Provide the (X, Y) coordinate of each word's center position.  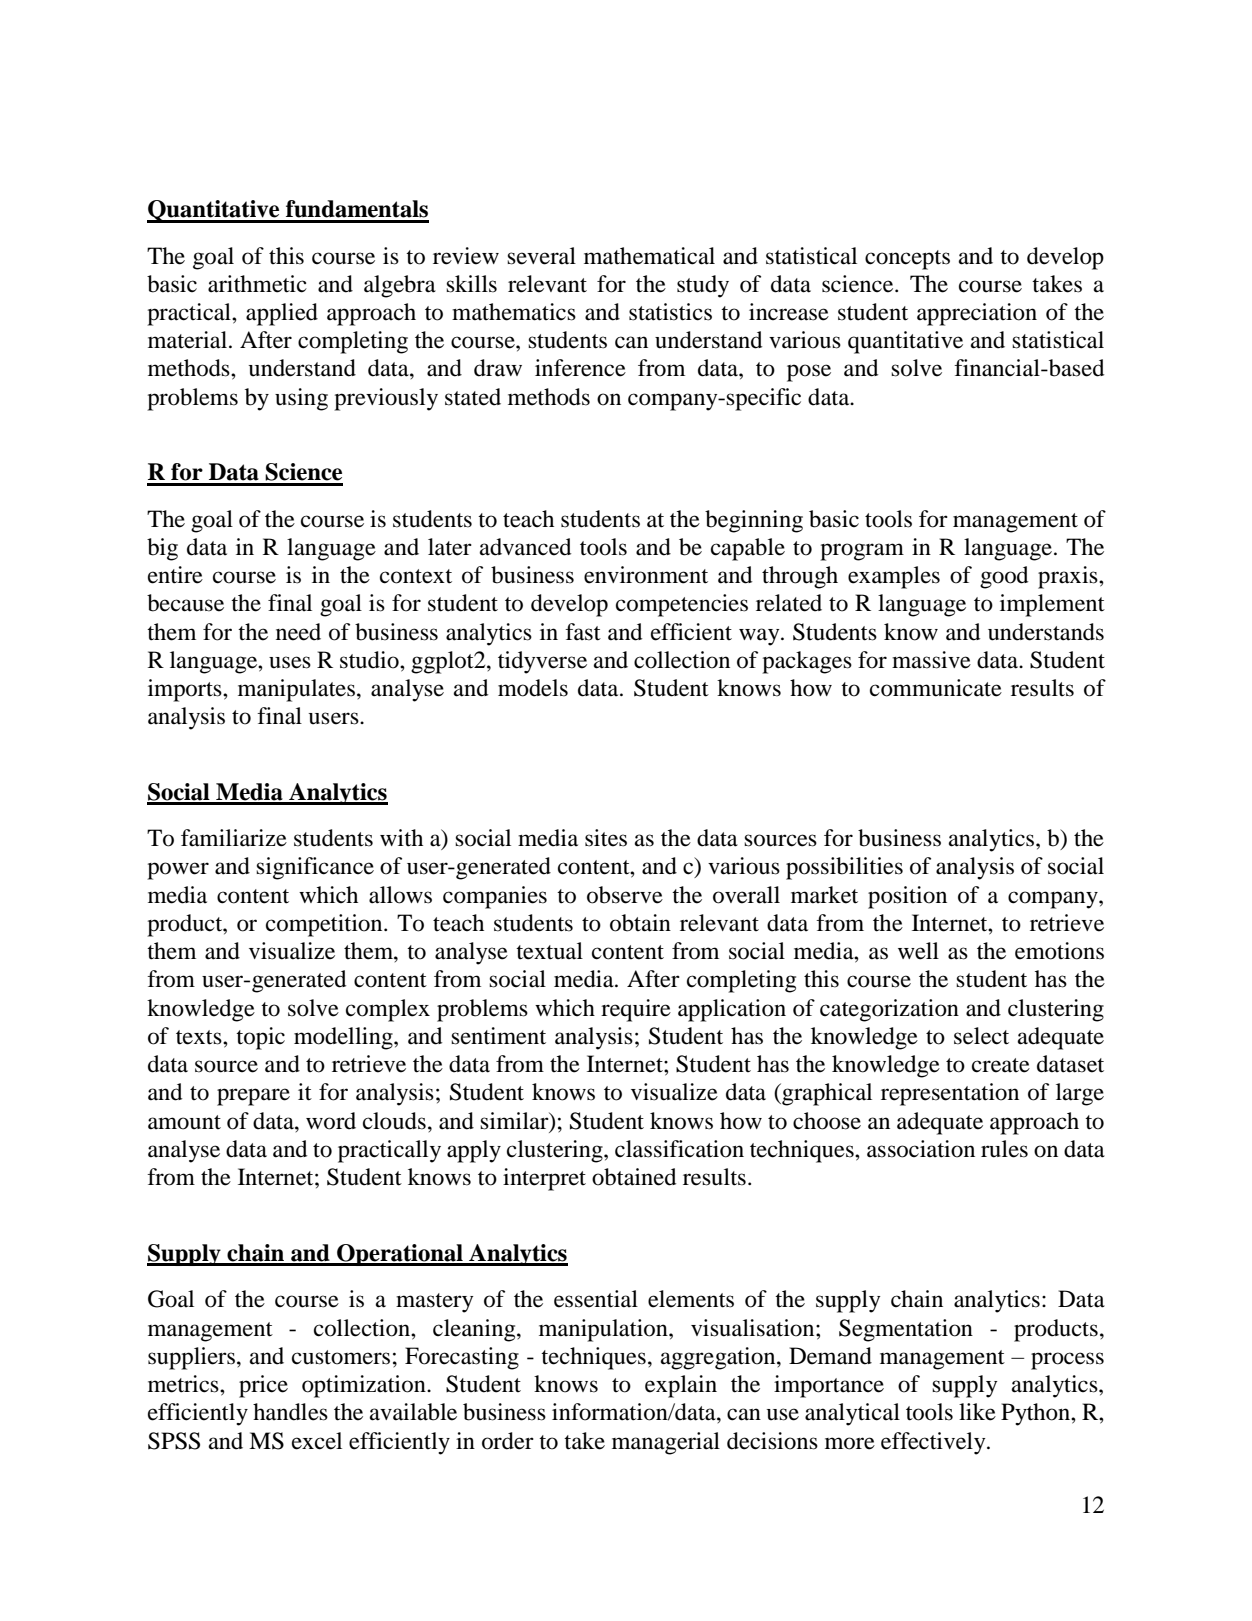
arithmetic (257, 284)
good (1004, 577)
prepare (253, 1097)
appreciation (977, 314)
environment (646, 575)
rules (1004, 1149)
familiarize (234, 838)
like (977, 1412)
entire (175, 575)
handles (290, 1412)
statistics (670, 312)
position (907, 897)
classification (679, 1149)
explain (681, 1386)
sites (606, 838)
